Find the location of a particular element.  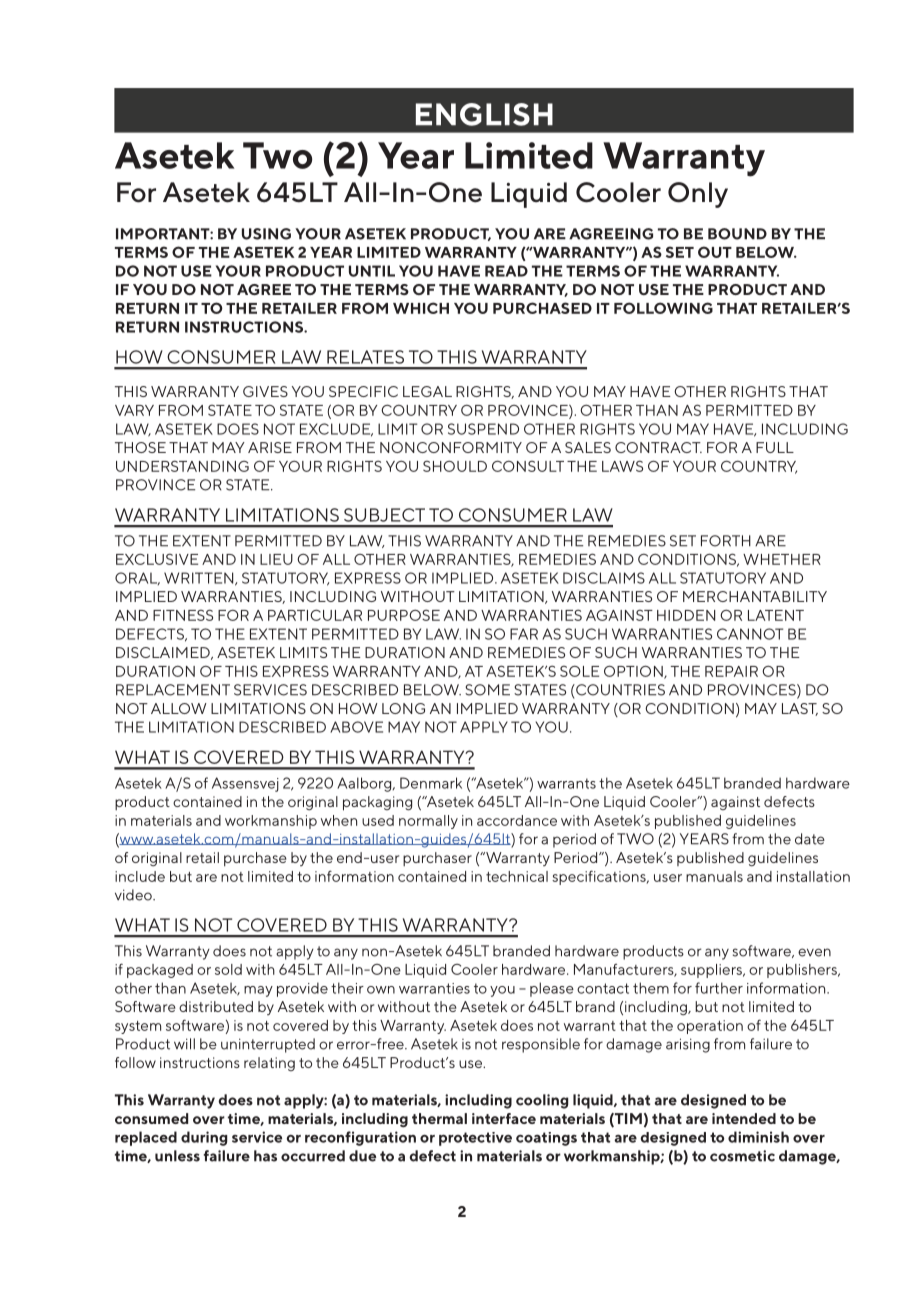

EXCLUSIVE is located at coordinates (157, 559).
